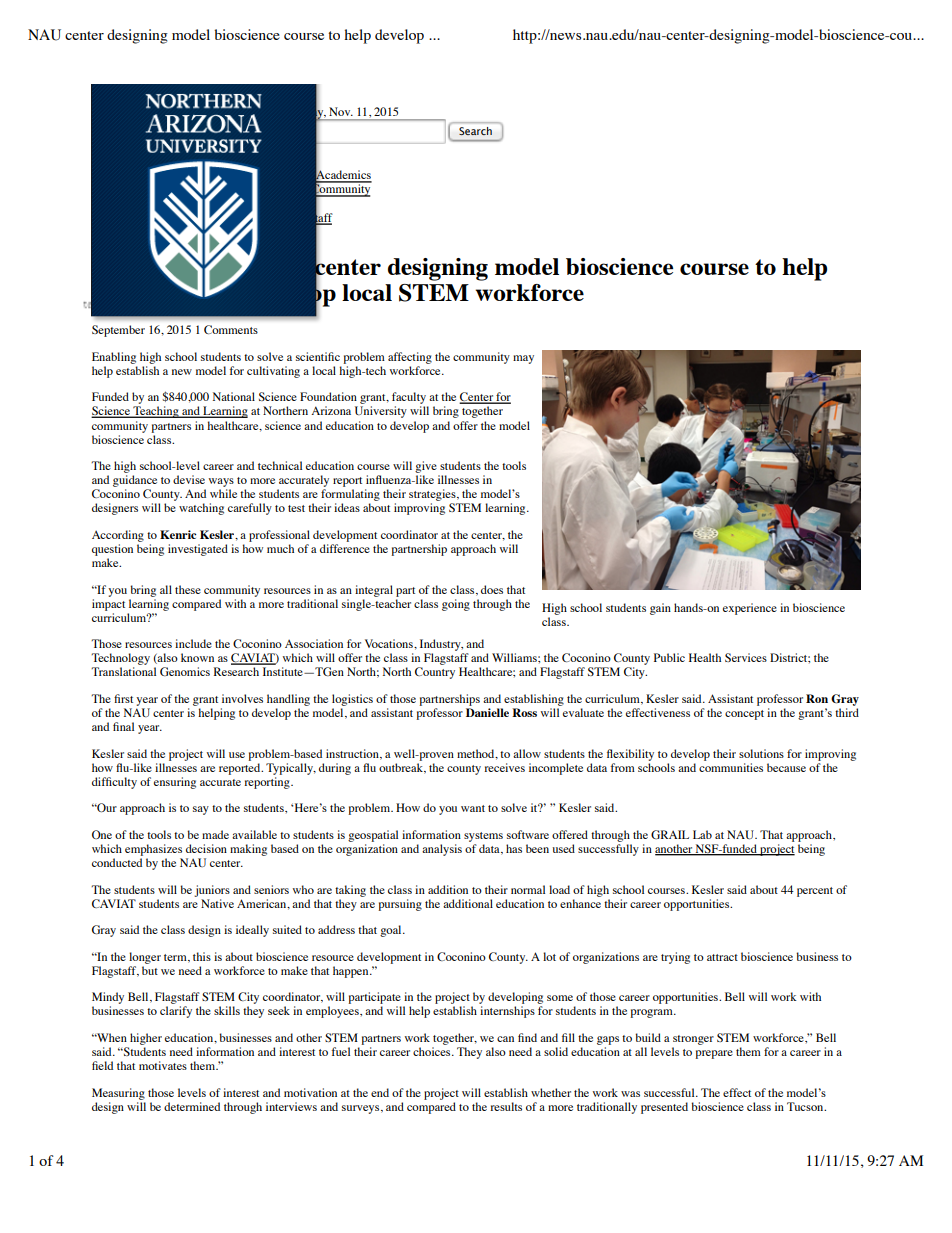  I want to click on motivates, so click(163, 1065).
